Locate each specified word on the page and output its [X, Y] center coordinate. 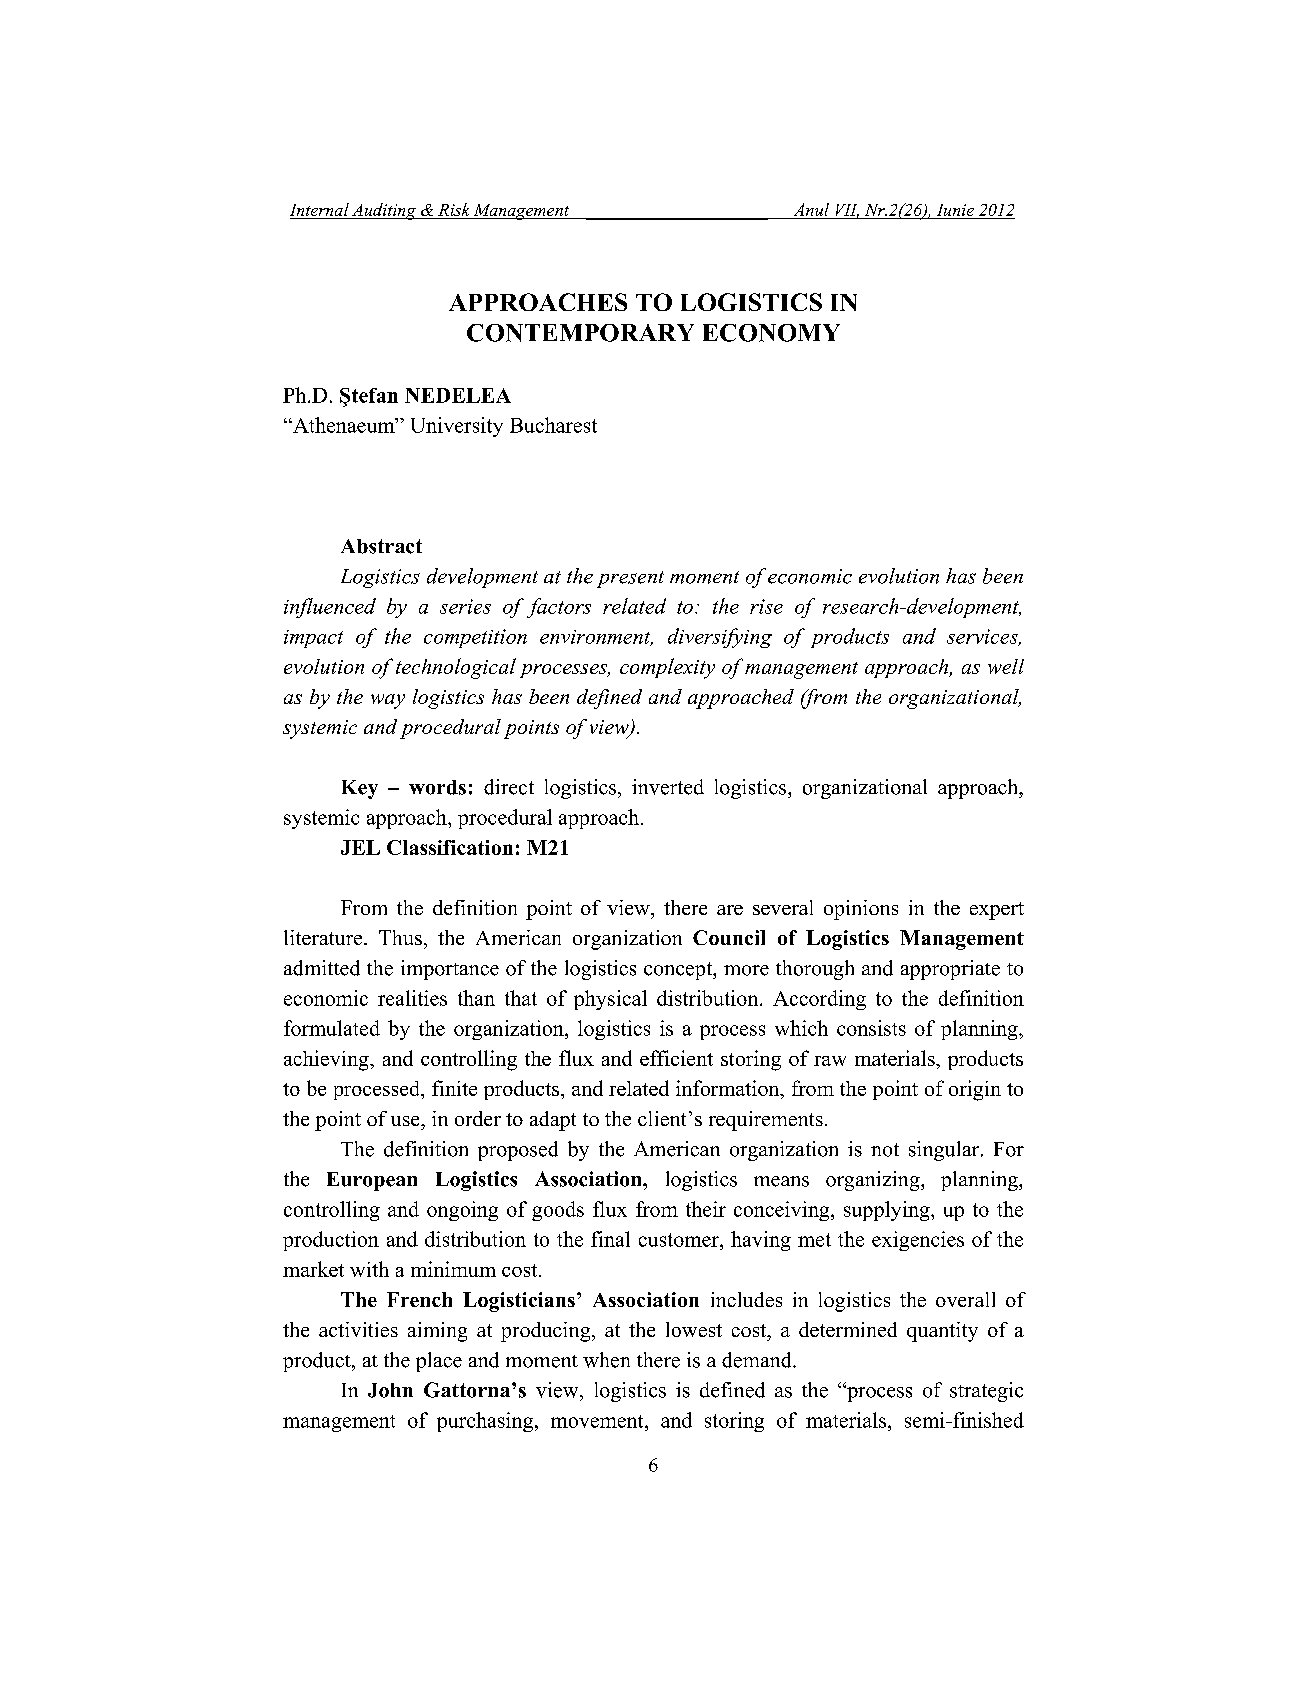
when [606, 1360]
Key [360, 789]
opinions [861, 910]
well [1006, 666]
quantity [942, 1332]
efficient [676, 1058]
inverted [668, 787]
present [630, 579]
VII [846, 211]
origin [975, 1090]
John [390, 1390]
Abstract [381, 546]
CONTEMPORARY [580, 333]
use [406, 1121]
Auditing [384, 211]
